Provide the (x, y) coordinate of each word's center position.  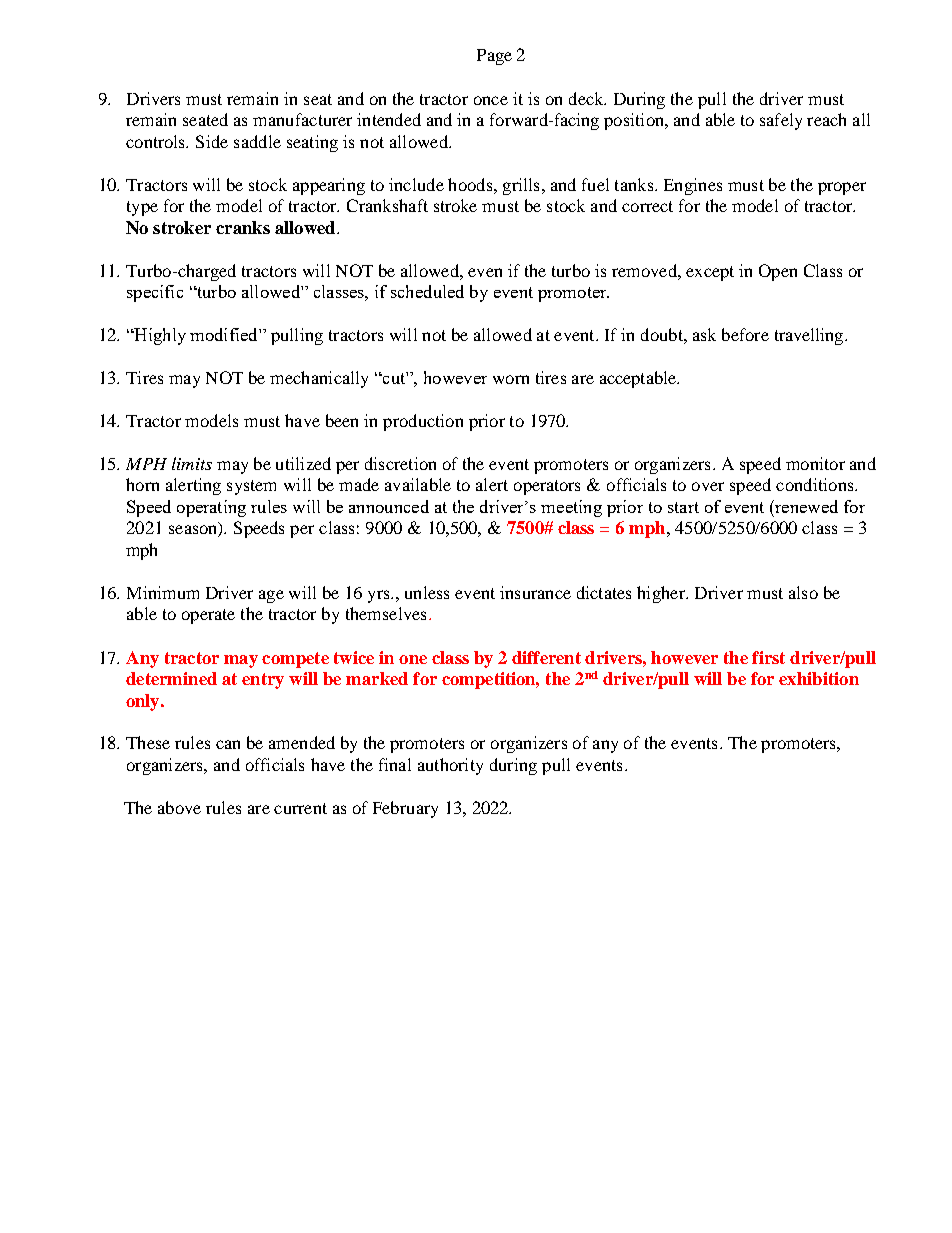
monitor (815, 463)
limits (192, 463)
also (803, 592)
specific (155, 293)
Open (778, 272)
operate (208, 616)
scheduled (427, 291)
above (179, 807)
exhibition (819, 678)
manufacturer (302, 119)
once (491, 100)
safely (781, 121)
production (423, 422)
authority (450, 766)
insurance (535, 592)
